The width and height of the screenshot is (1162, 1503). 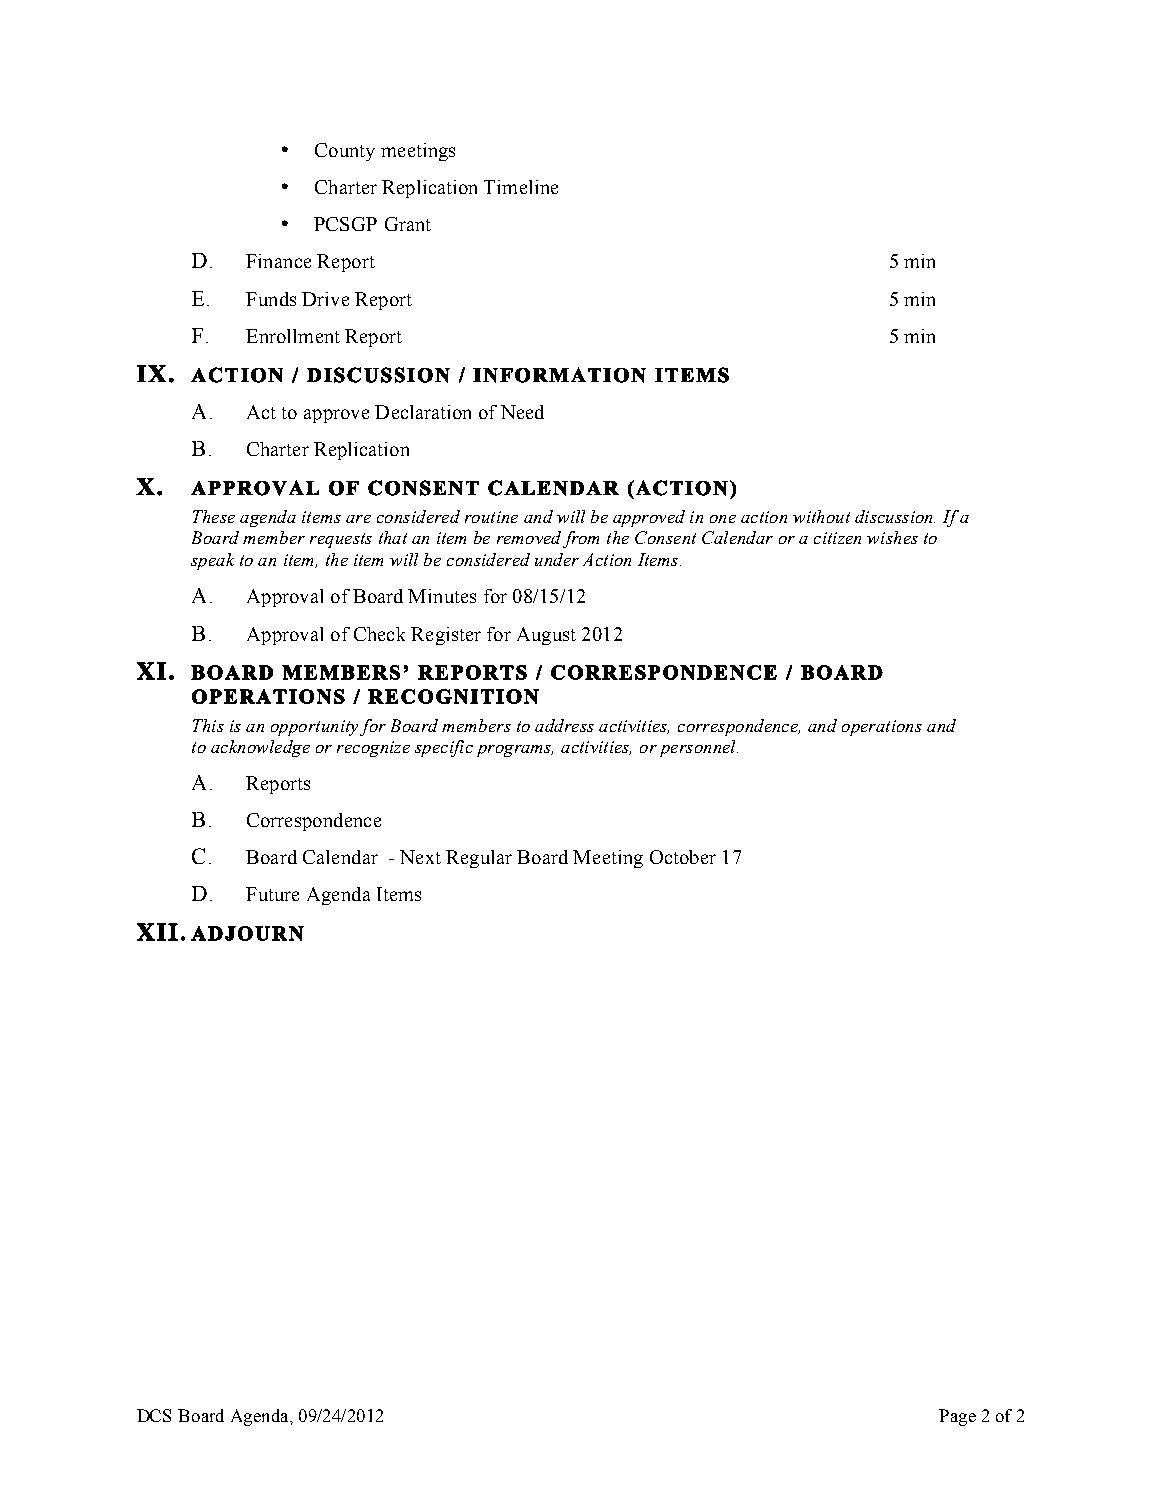 What do you see at coordinates (699, 748) in the screenshot?
I see `personnel` at bounding box center [699, 748].
